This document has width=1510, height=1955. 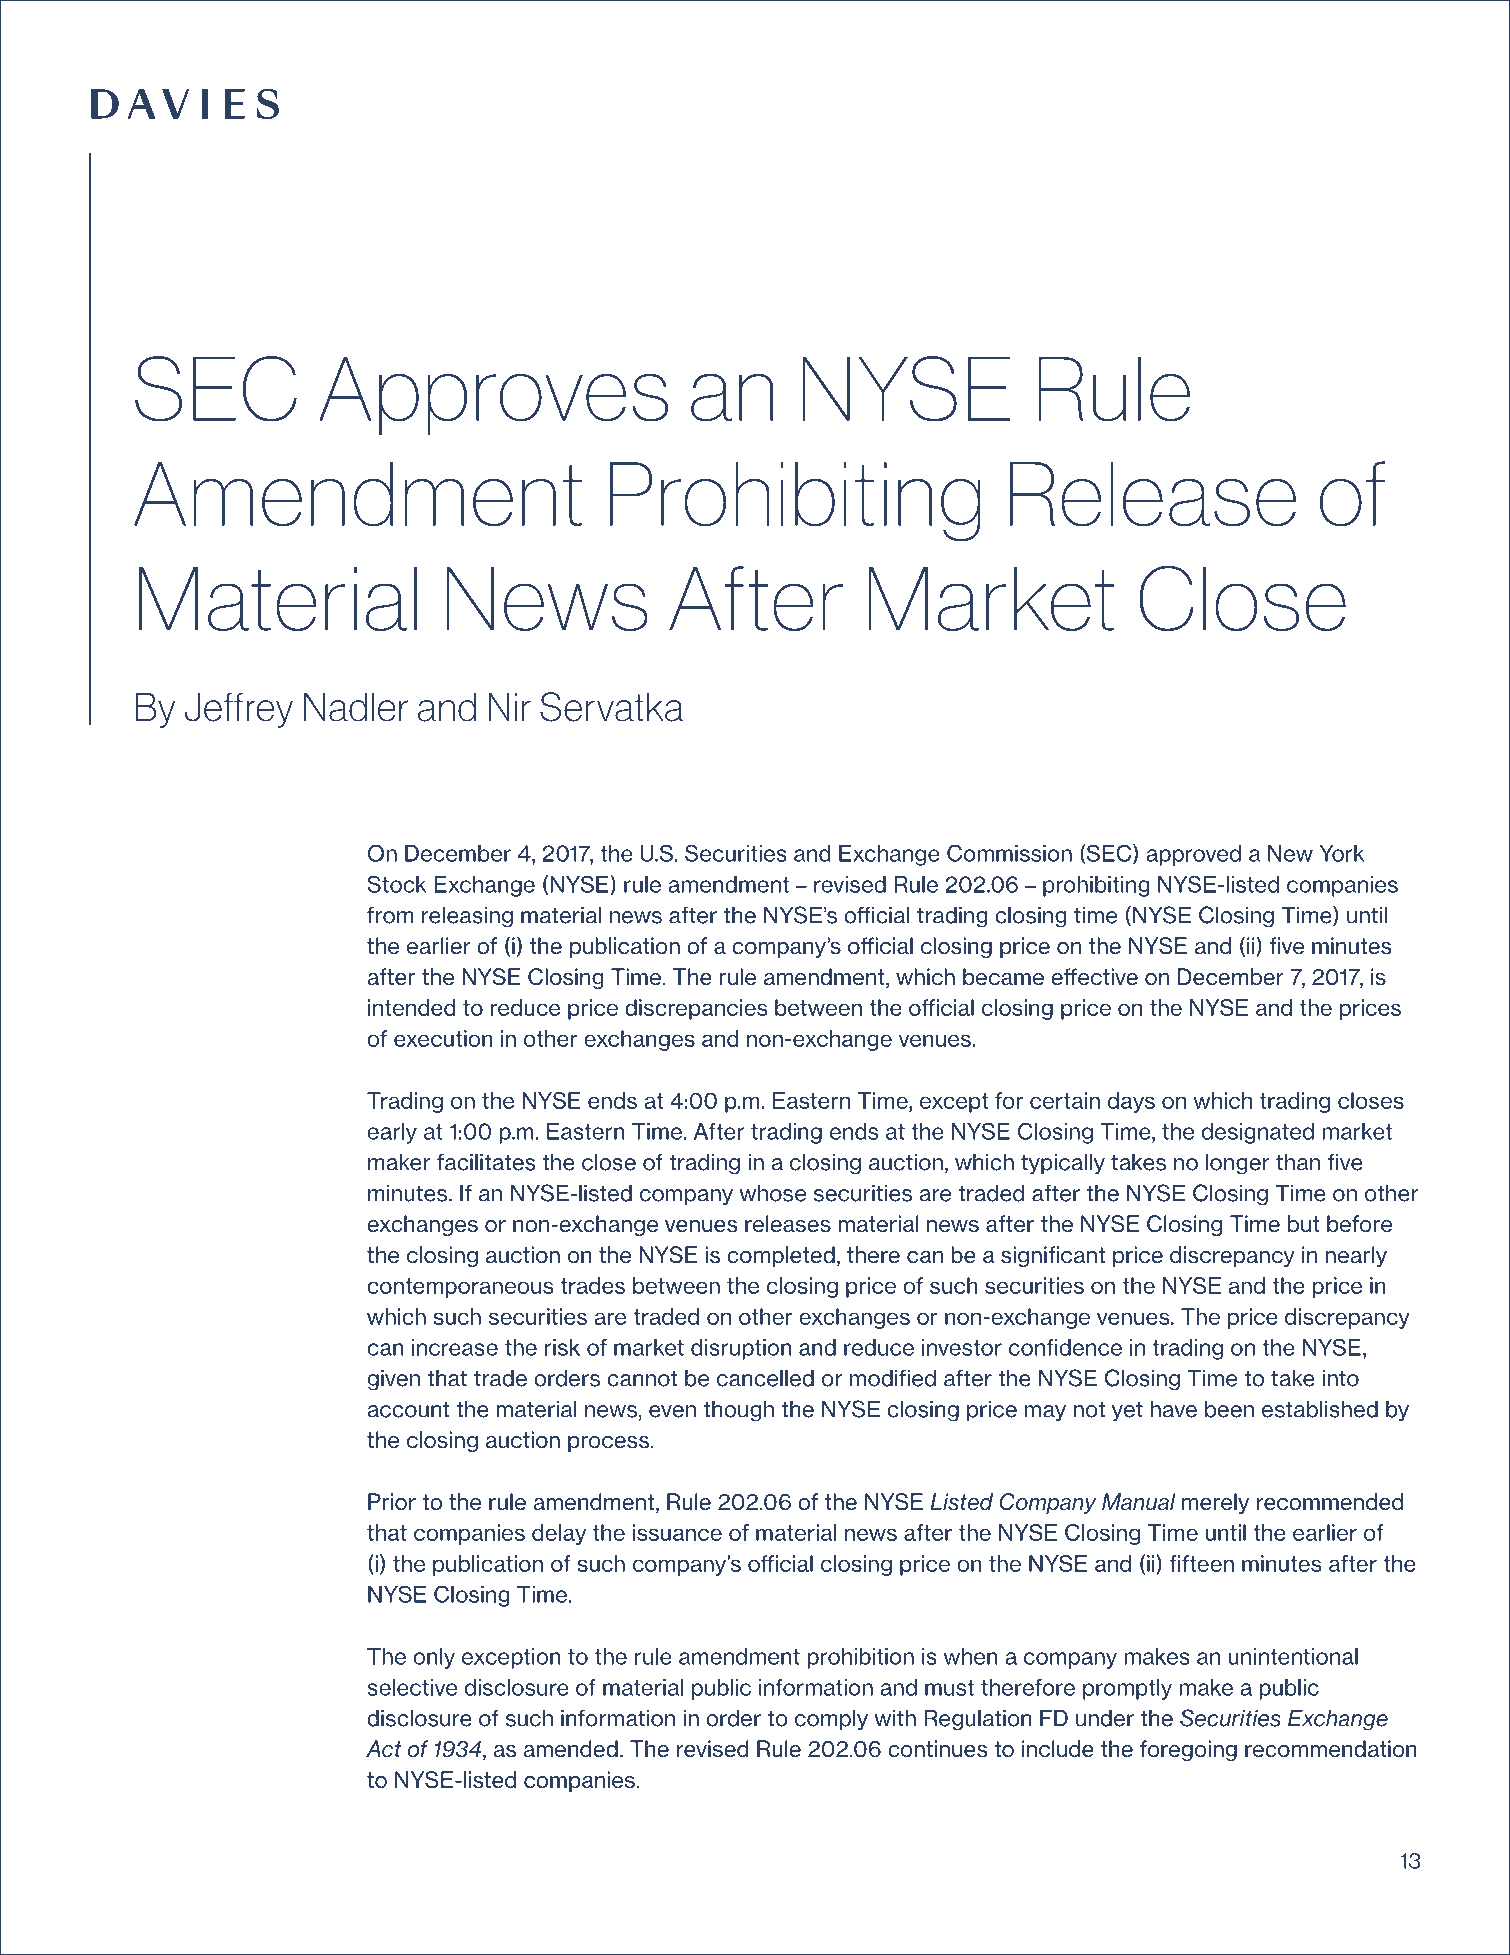 I want to click on Nir, so click(x=509, y=706).
